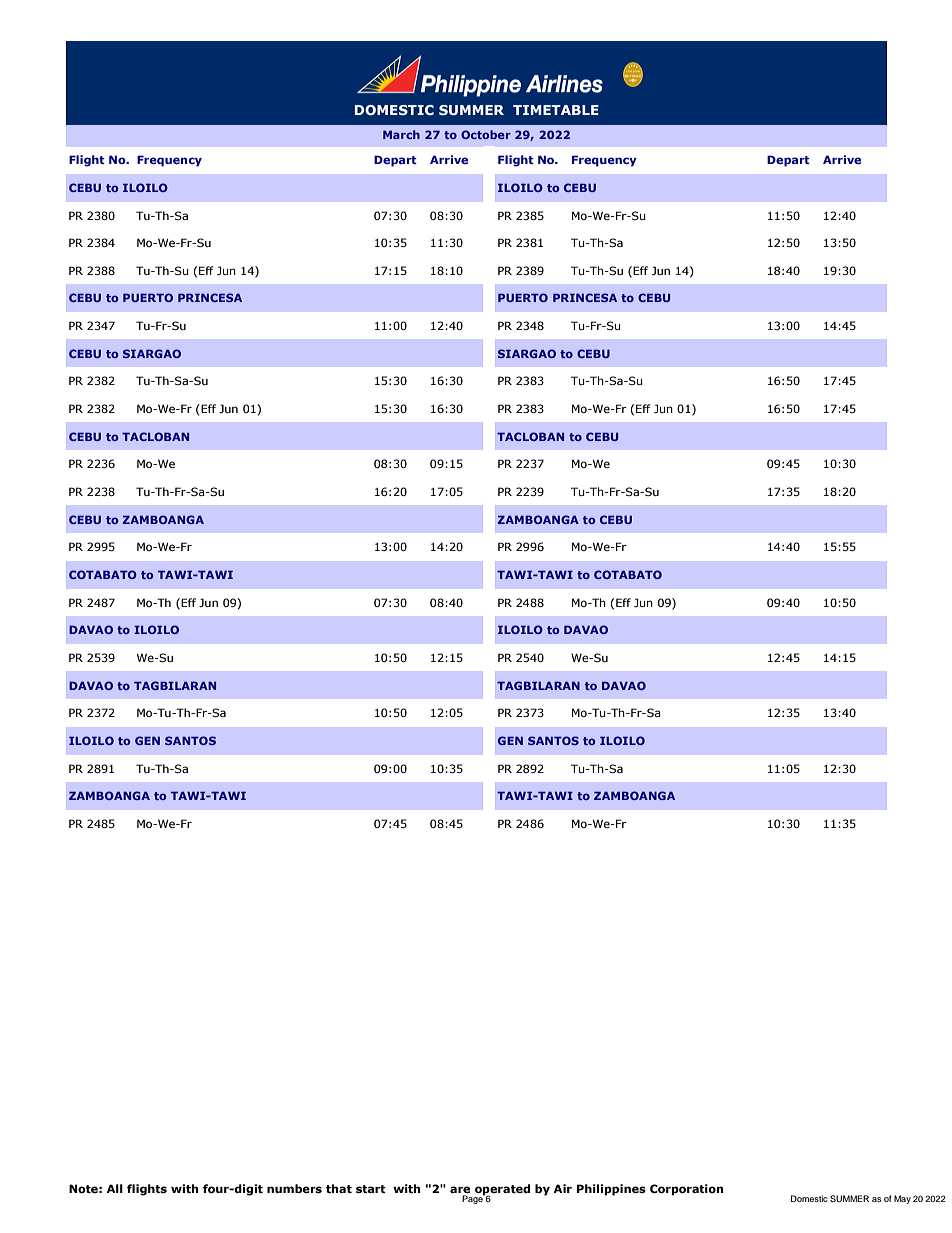 The image size is (952, 1233). Describe the element at coordinates (115, 1188) in the document. I see `All` at that location.
